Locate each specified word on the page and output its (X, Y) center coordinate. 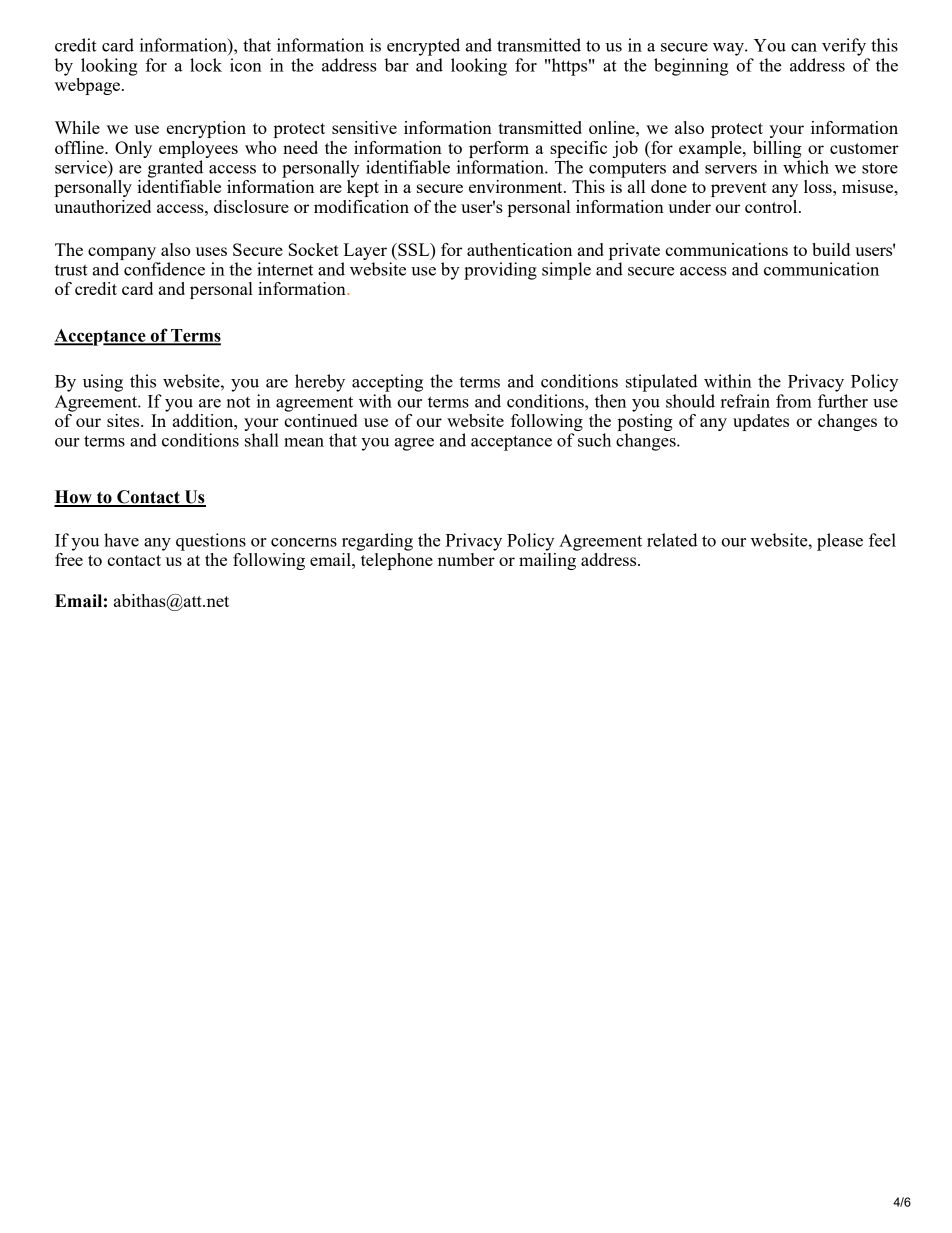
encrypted (423, 47)
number (467, 558)
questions (211, 542)
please (840, 542)
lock (206, 65)
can (804, 47)
